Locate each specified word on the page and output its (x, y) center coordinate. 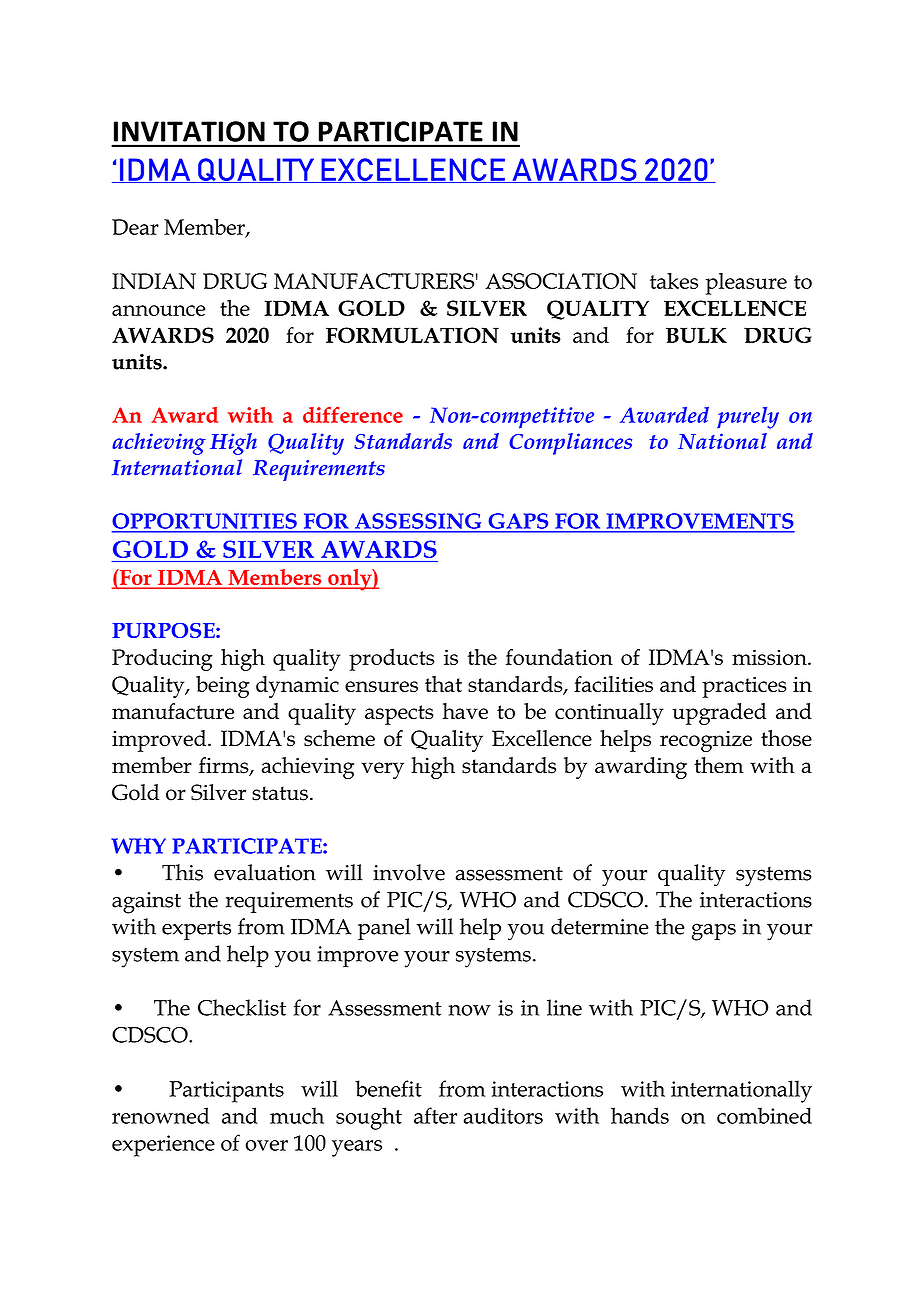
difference (353, 414)
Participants (226, 1092)
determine (600, 926)
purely (748, 418)
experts (196, 930)
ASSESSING (418, 521)
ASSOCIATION (561, 281)
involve (409, 872)
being (223, 687)
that (443, 684)
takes (674, 281)
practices (744, 687)
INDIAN (154, 281)
